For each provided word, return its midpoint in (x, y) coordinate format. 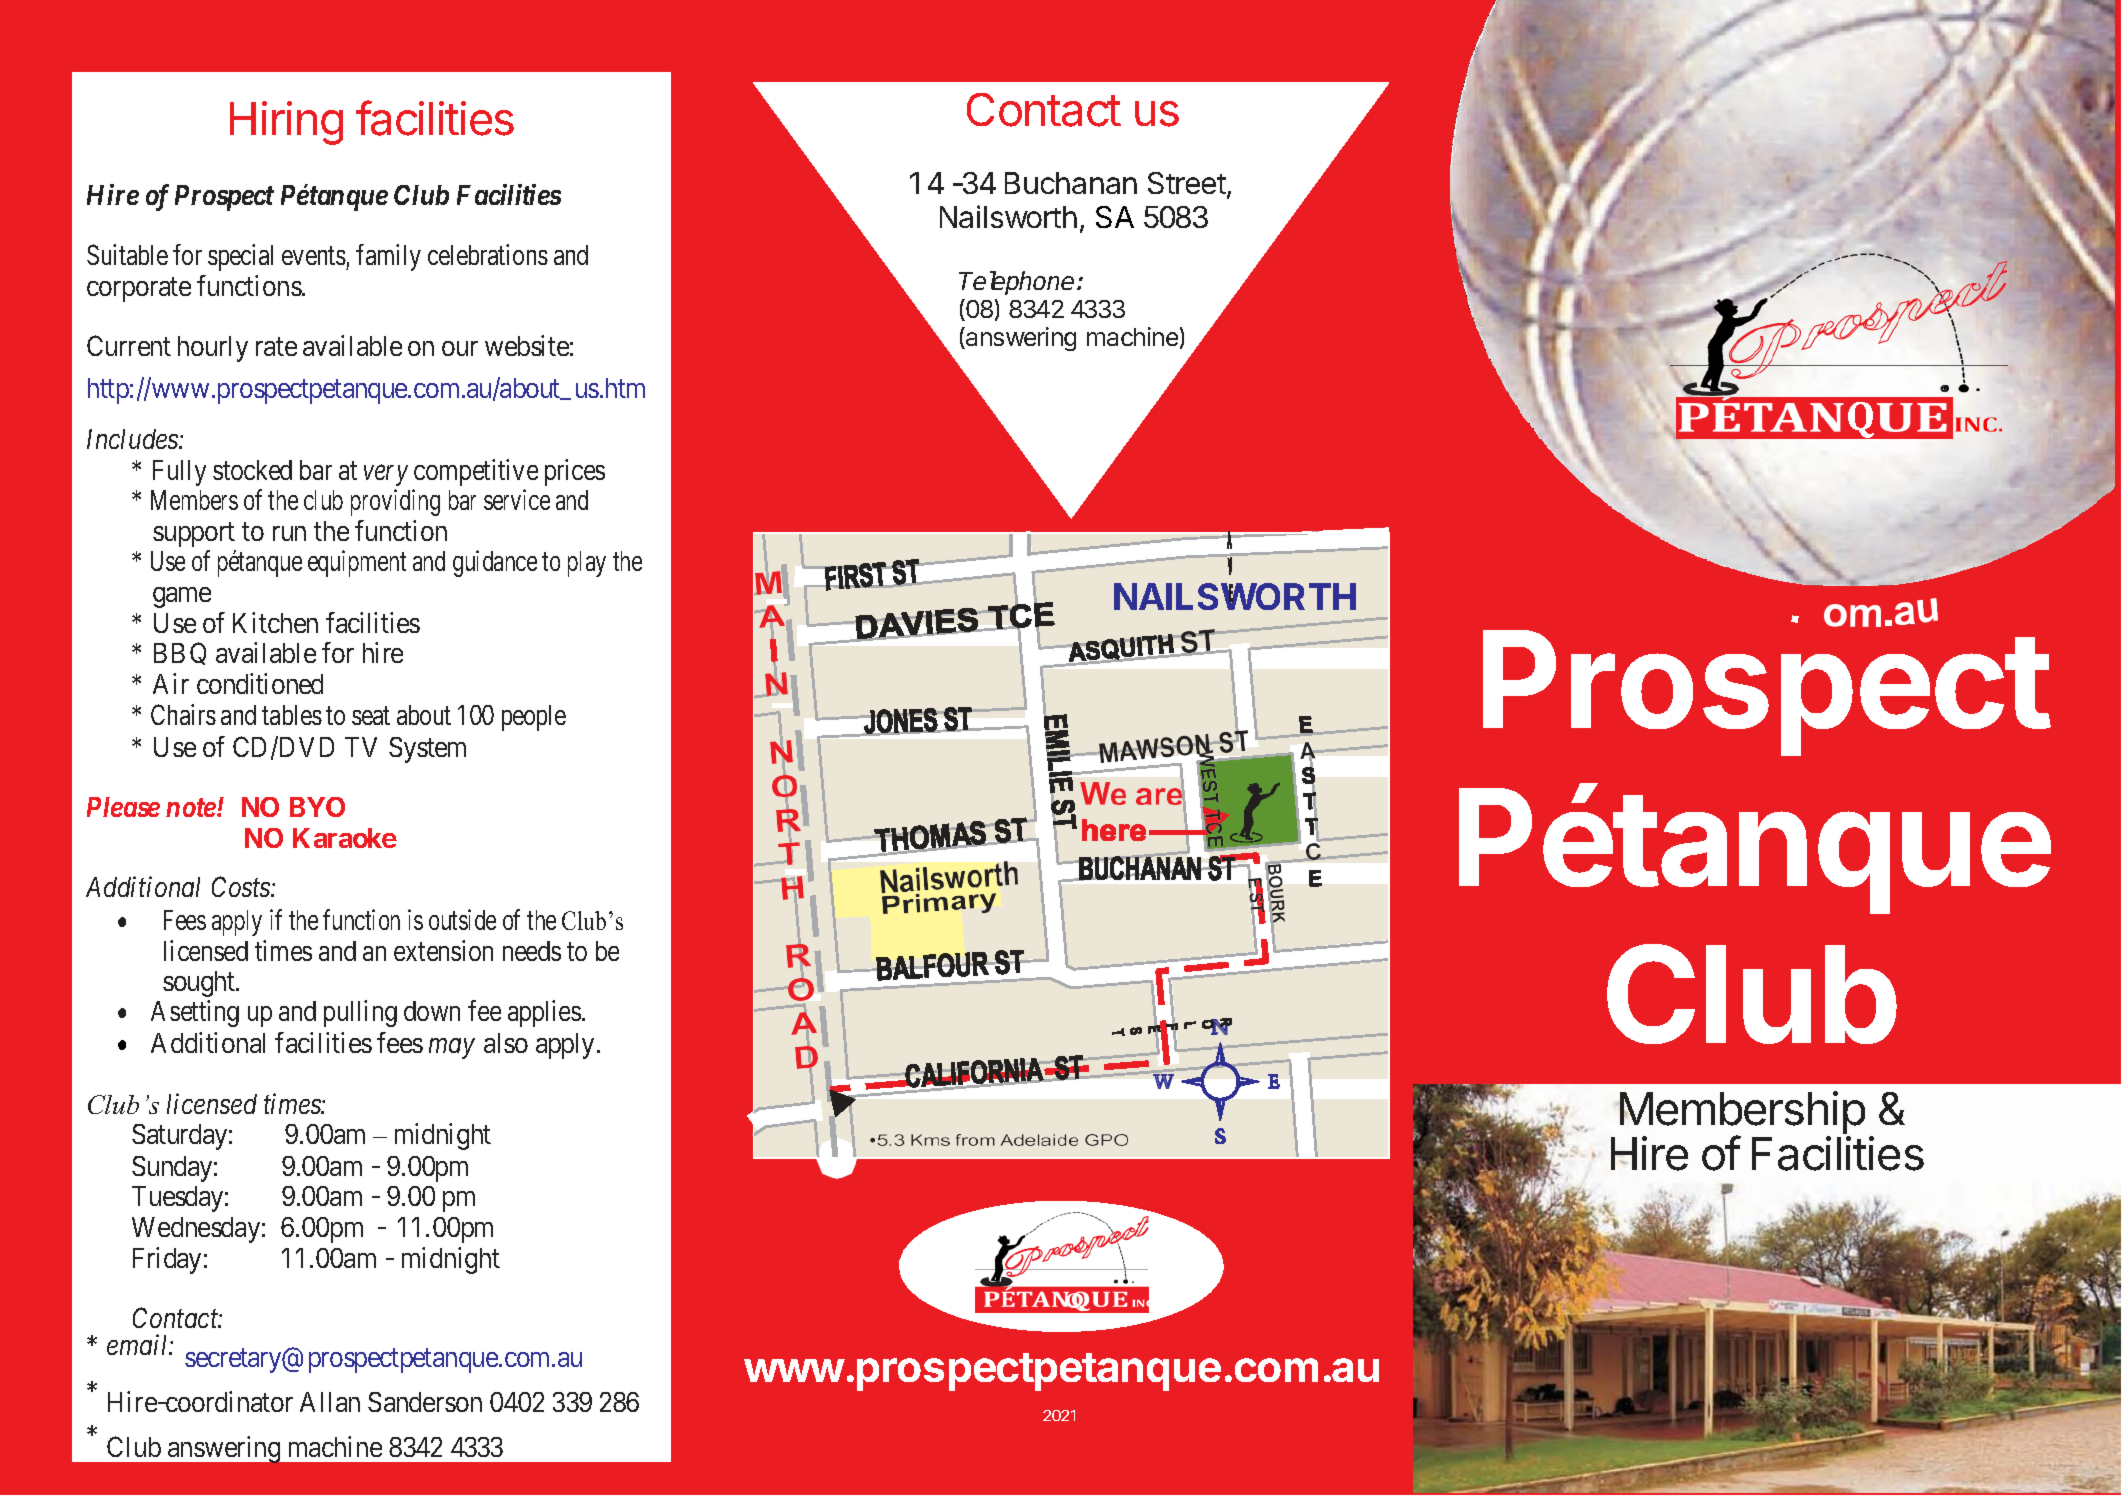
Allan (330, 1402)
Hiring (286, 123)
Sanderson (425, 1402)
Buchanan (1071, 183)
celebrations (488, 255)
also (506, 1043)
